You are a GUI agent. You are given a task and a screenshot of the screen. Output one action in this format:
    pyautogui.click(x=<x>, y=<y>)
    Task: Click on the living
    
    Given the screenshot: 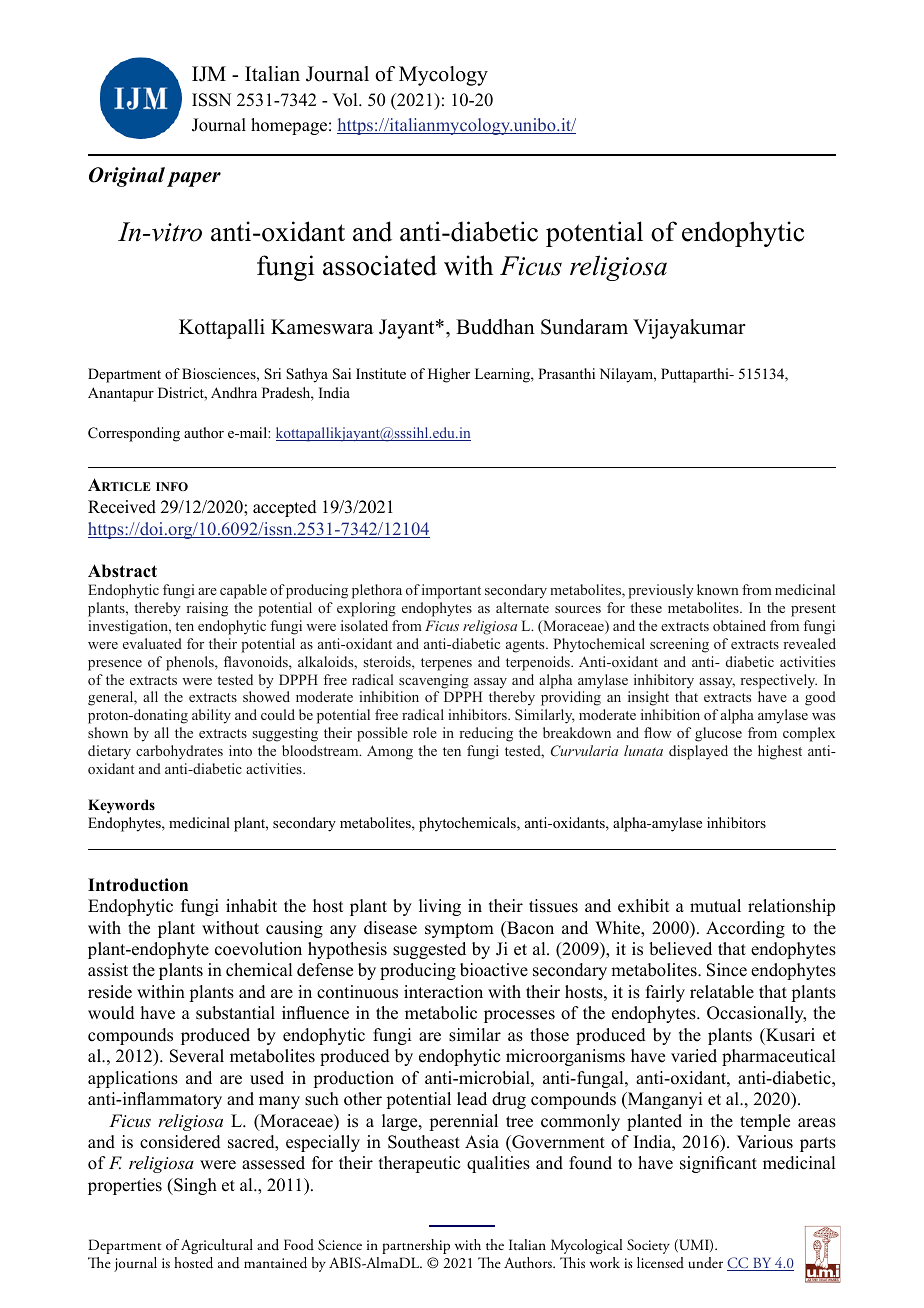 What is the action you would take?
    pyautogui.click(x=440, y=907)
